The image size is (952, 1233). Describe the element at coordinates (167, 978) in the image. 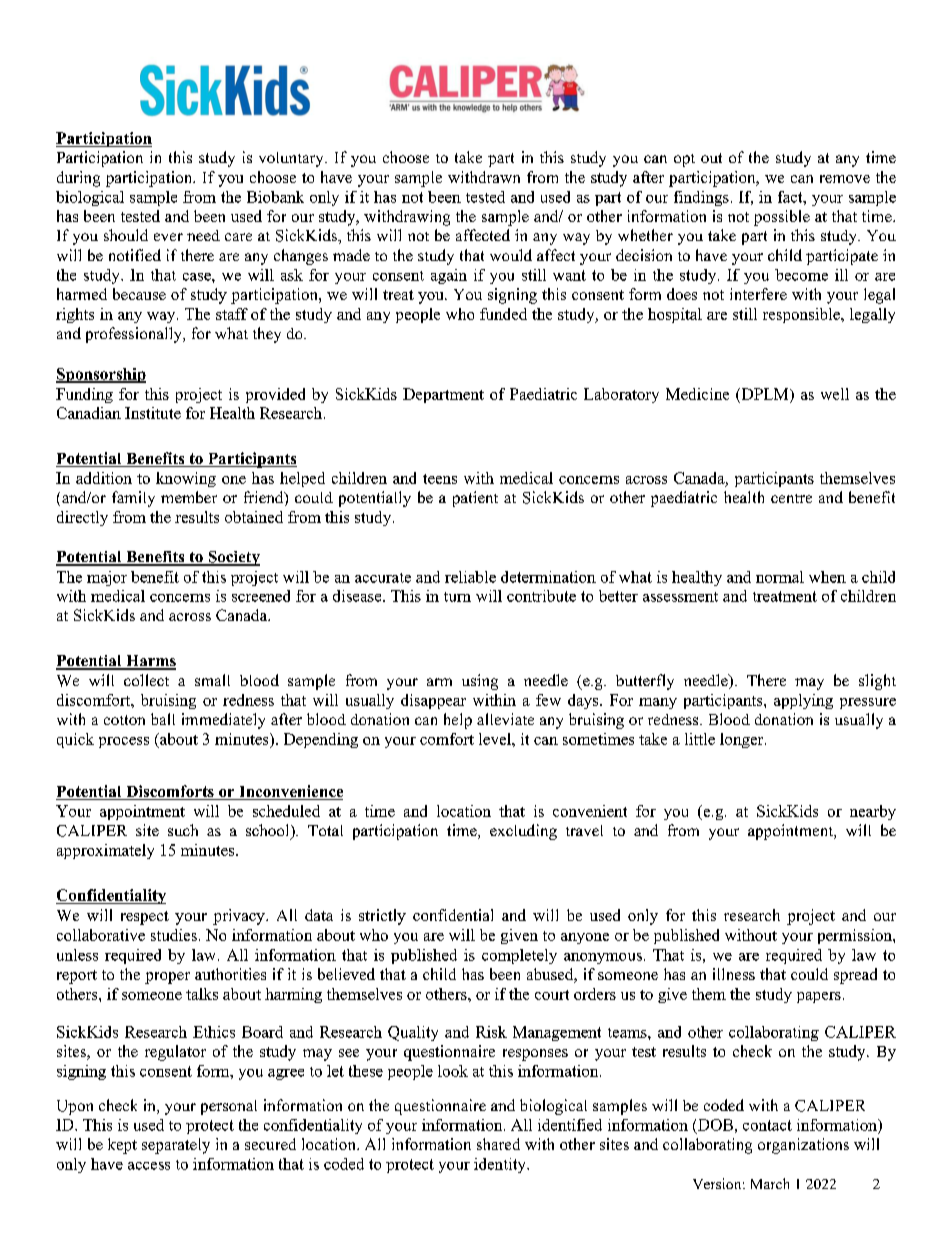

I see `proper` at that location.
